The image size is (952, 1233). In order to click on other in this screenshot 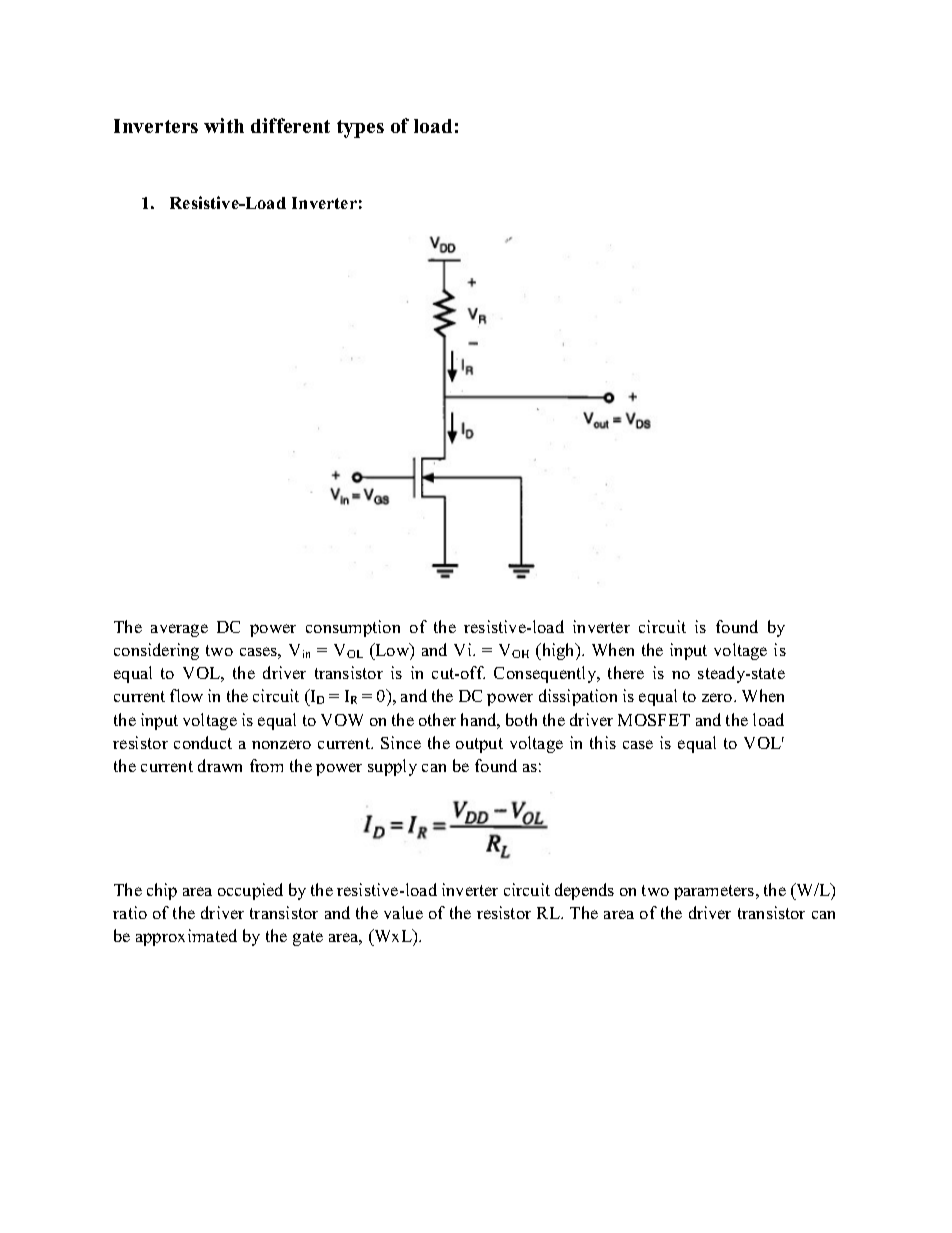, I will do `click(437, 719)`.
